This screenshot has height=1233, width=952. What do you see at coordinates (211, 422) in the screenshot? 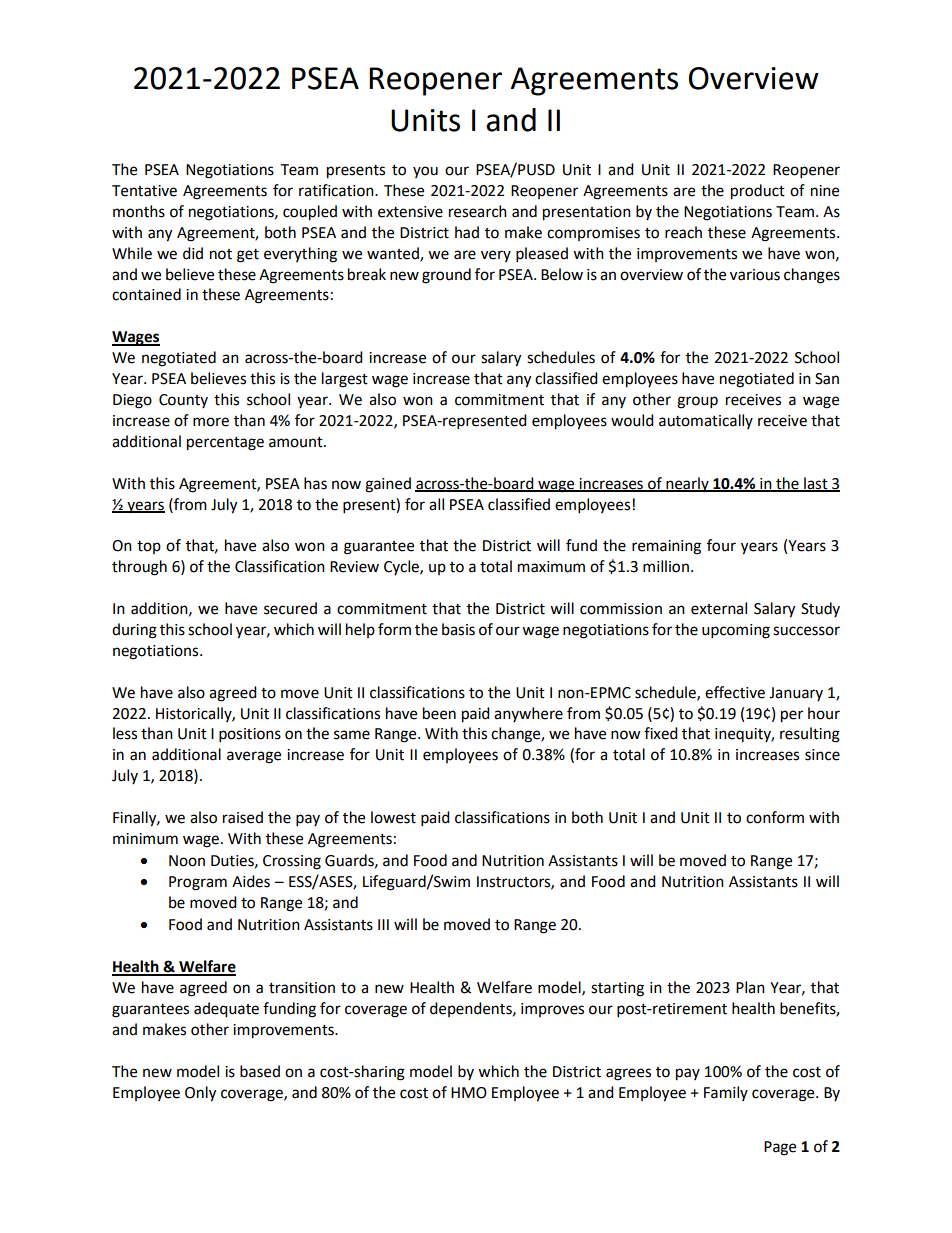
I see `more` at bounding box center [211, 422].
